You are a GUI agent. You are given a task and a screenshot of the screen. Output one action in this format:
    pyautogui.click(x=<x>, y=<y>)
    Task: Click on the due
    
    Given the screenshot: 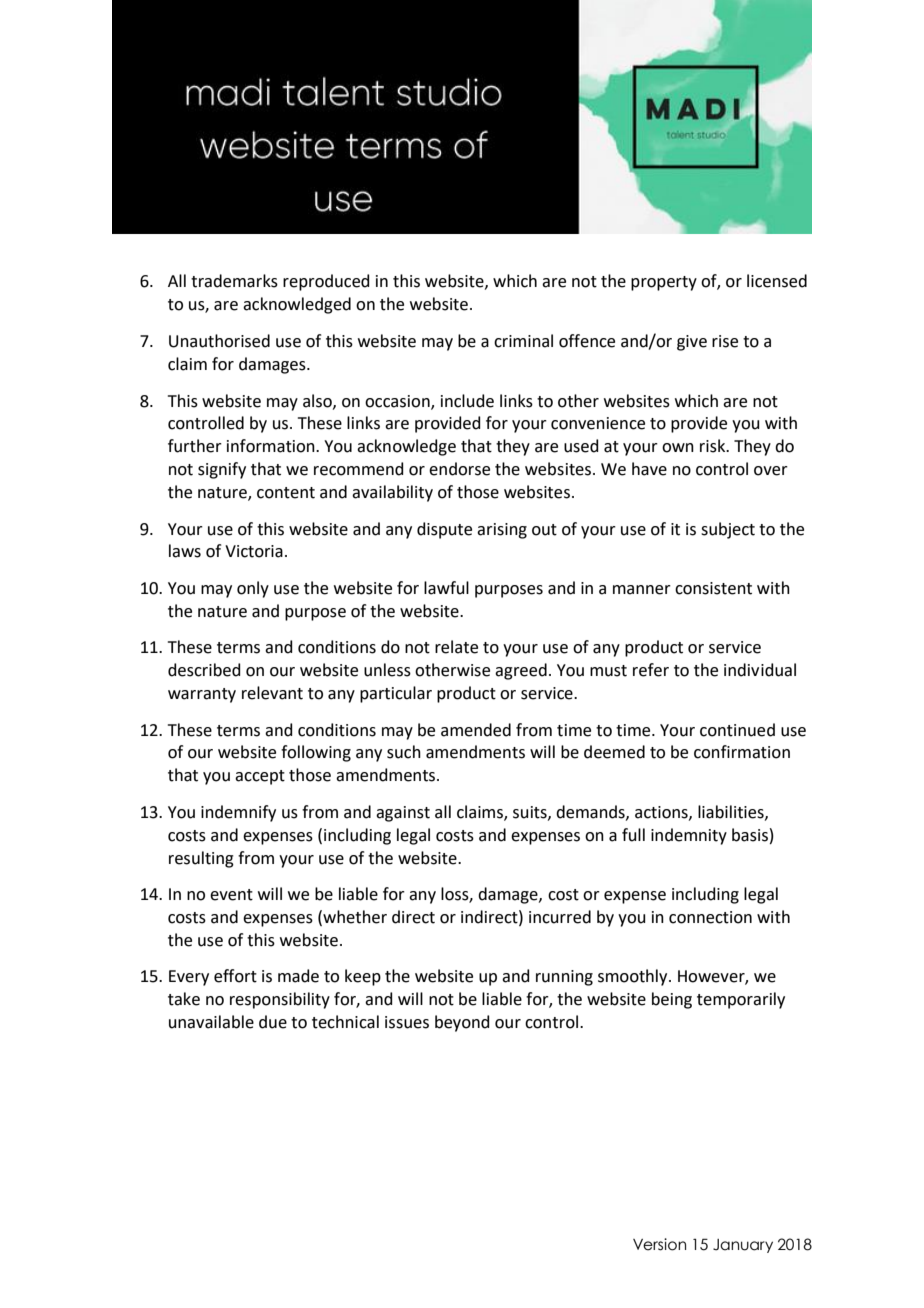 What is the action you would take?
    pyautogui.click(x=273, y=1022)
